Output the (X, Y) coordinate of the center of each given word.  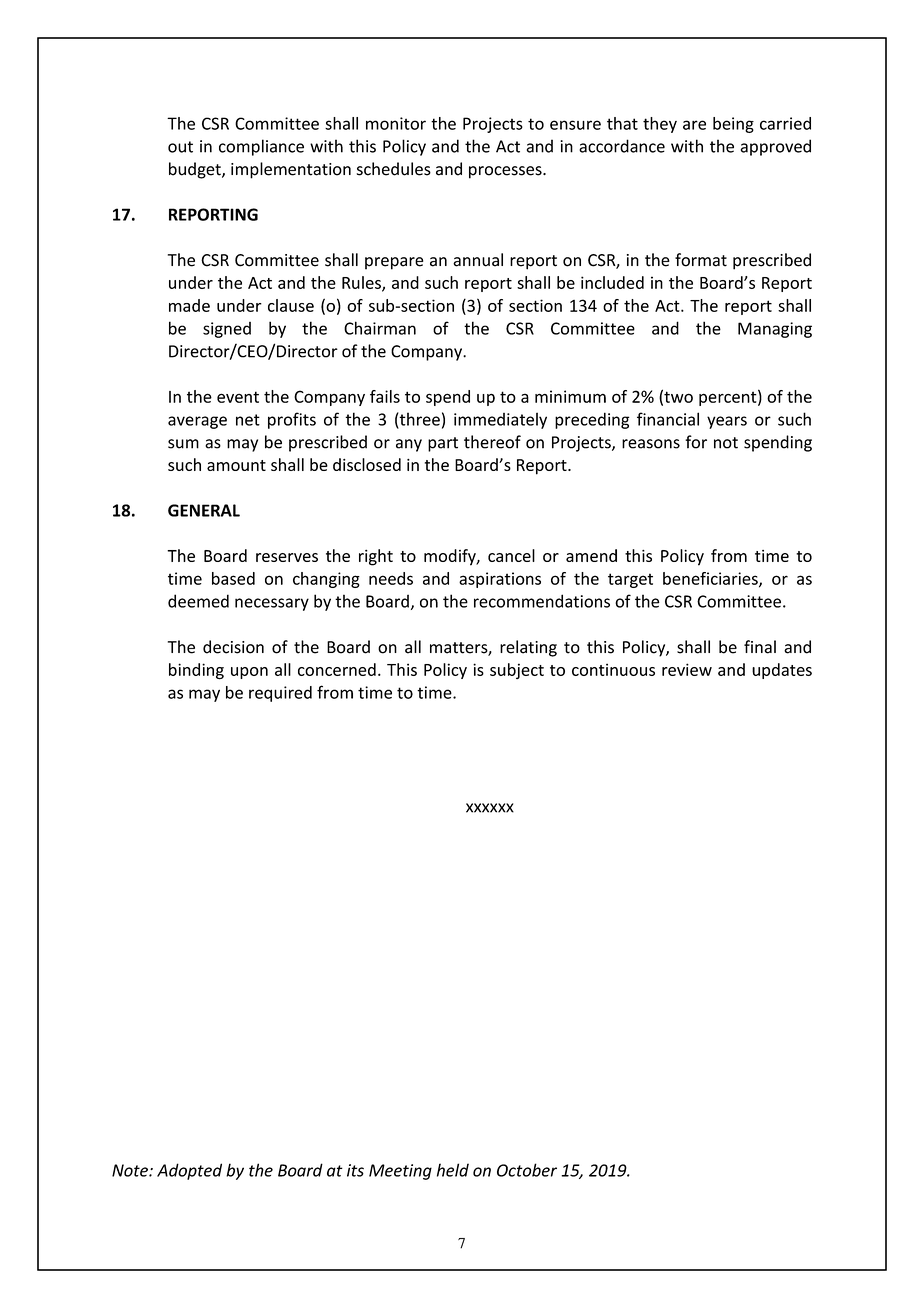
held (453, 1170)
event (238, 397)
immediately (500, 420)
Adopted (189, 1171)
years (727, 422)
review (687, 669)
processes (506, 172)
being (733, 125)
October (527, 1170)
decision (233, 647)
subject (517, 671)
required (280, 694)
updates (782, 671)
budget (196, 170)
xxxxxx (490, 808)
